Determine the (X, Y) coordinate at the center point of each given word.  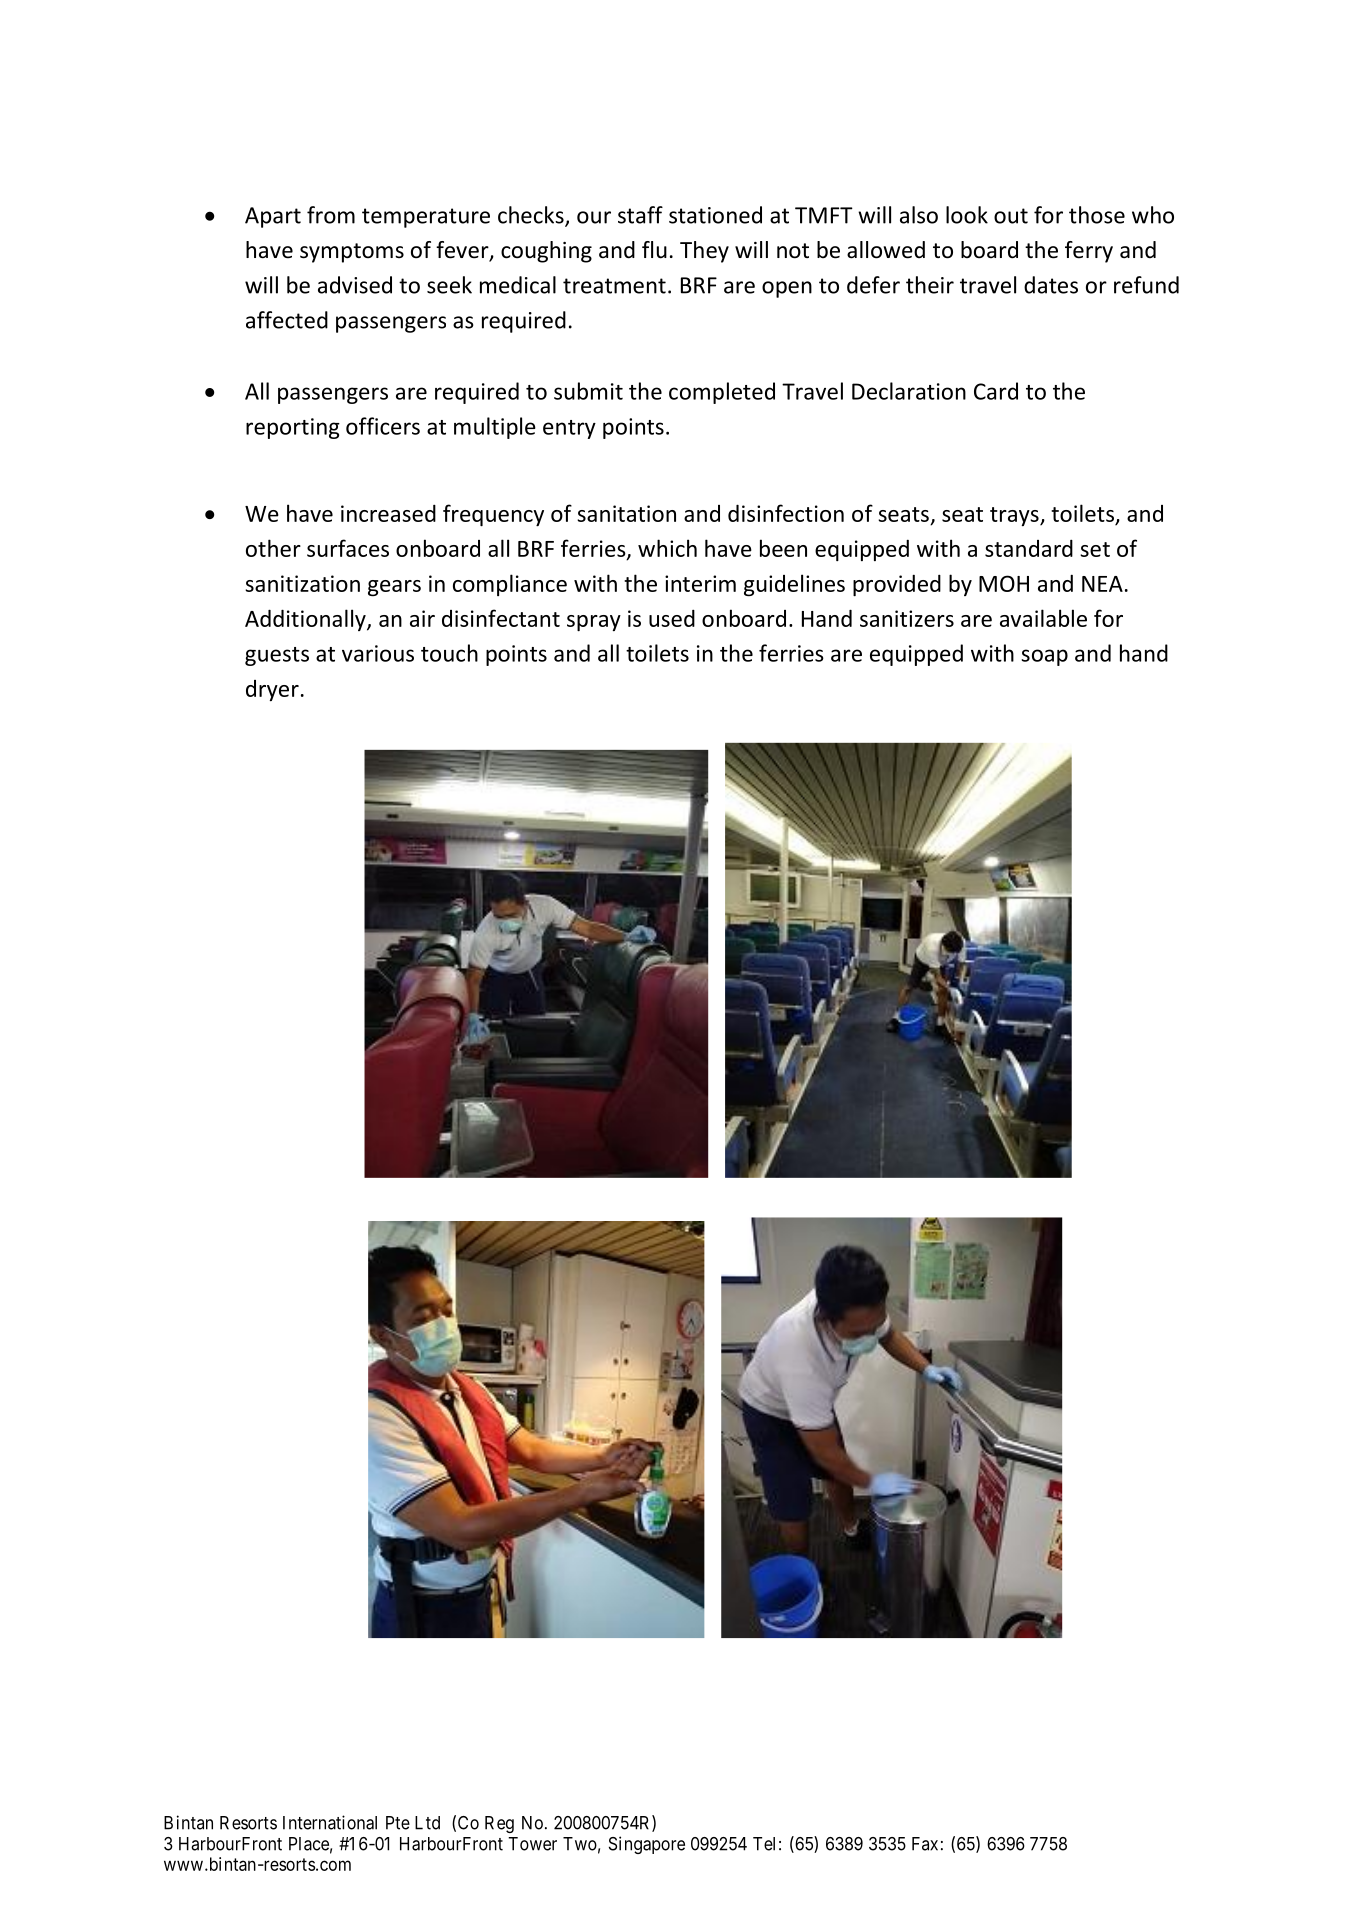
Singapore (647, 1845)
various (378, 653)
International (330, 1822)
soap (1044, 657)
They (704, 252)
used (672, 618)
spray (594, 623)
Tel (764, 1844)
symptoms (352, 253)
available (1043, 618)
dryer (272, 690)
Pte (398, 1823)
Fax (925, 1844)
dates (1051, 285)
